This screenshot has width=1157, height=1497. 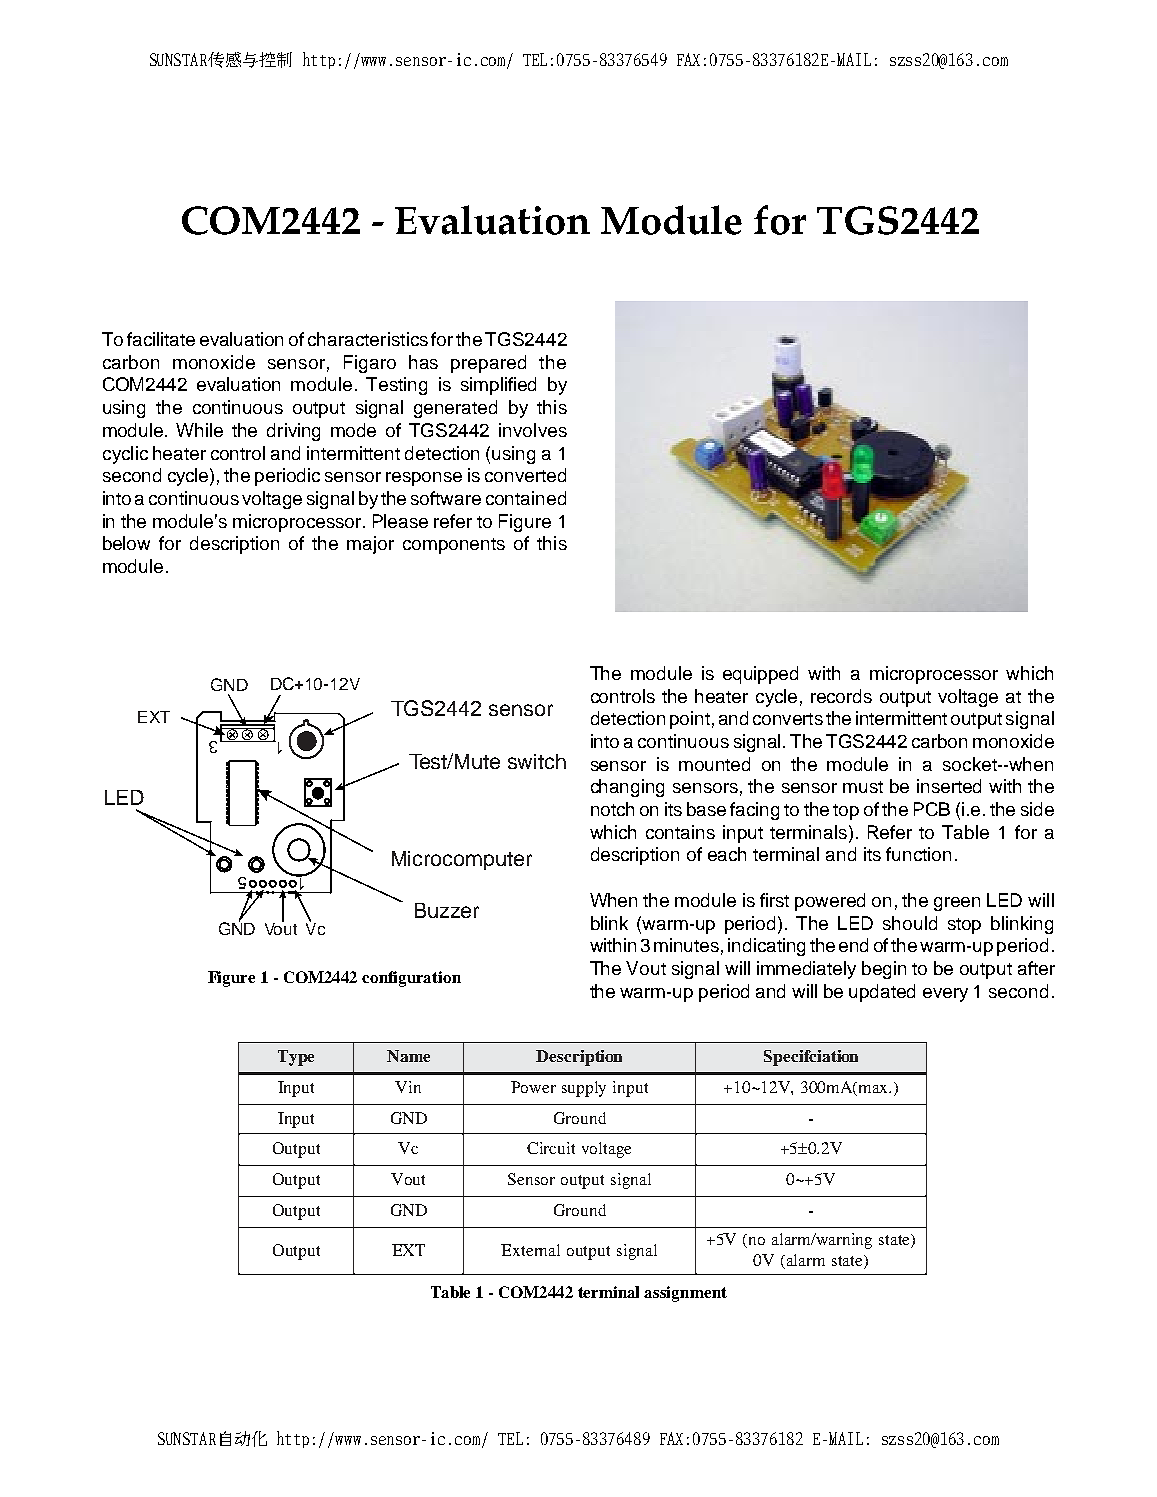 I want to click on simplified, so click(x=498, y=386).
